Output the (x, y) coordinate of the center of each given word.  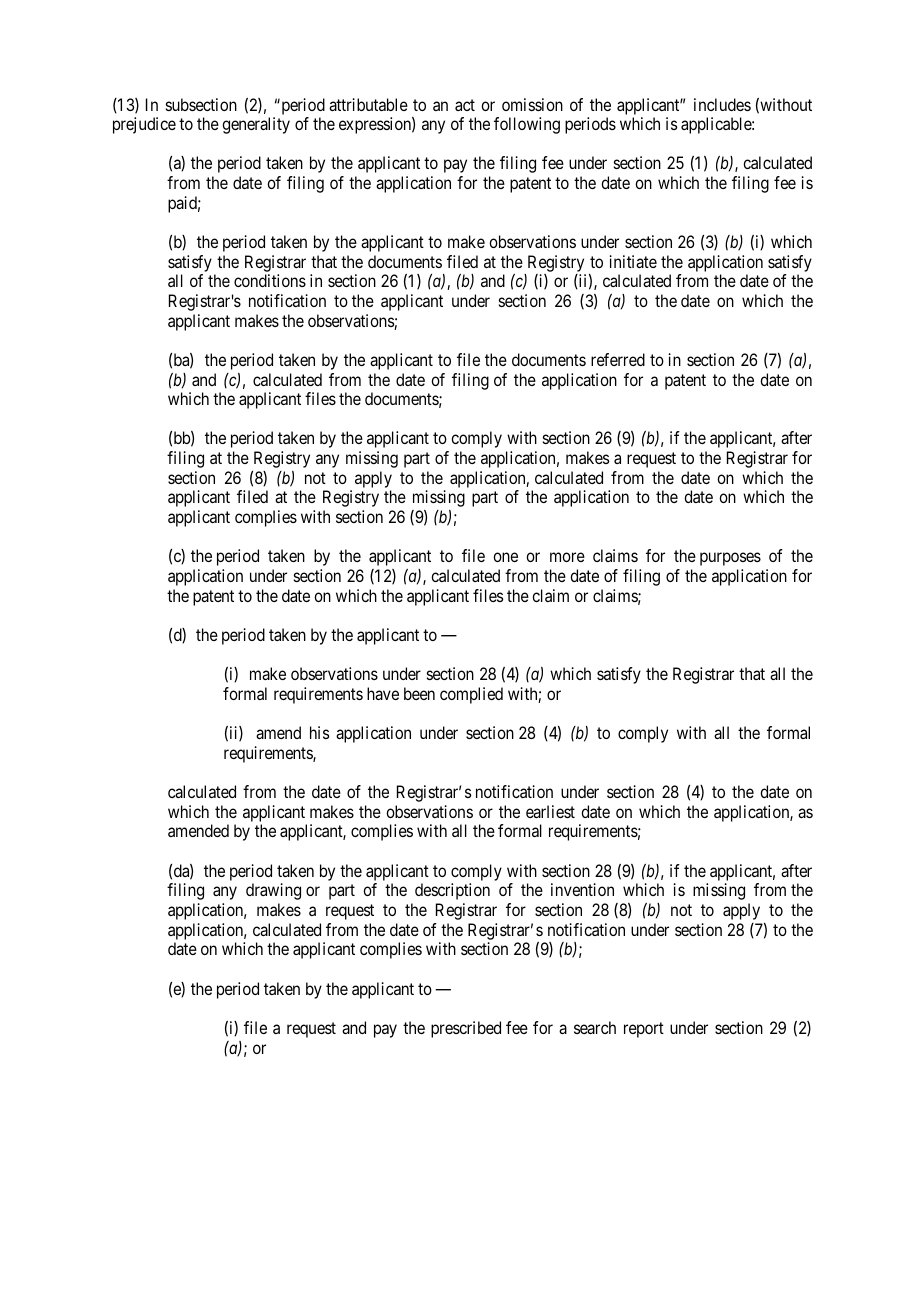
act (465, 105)
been (419, 693)
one (505, 557)
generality (256, 125)
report (644, 1030)
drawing (273, 891)
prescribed (466, 1029)
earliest (550, 811)
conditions (270, 280)
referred (618, 359)
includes (722, 104)
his (319, 732)
